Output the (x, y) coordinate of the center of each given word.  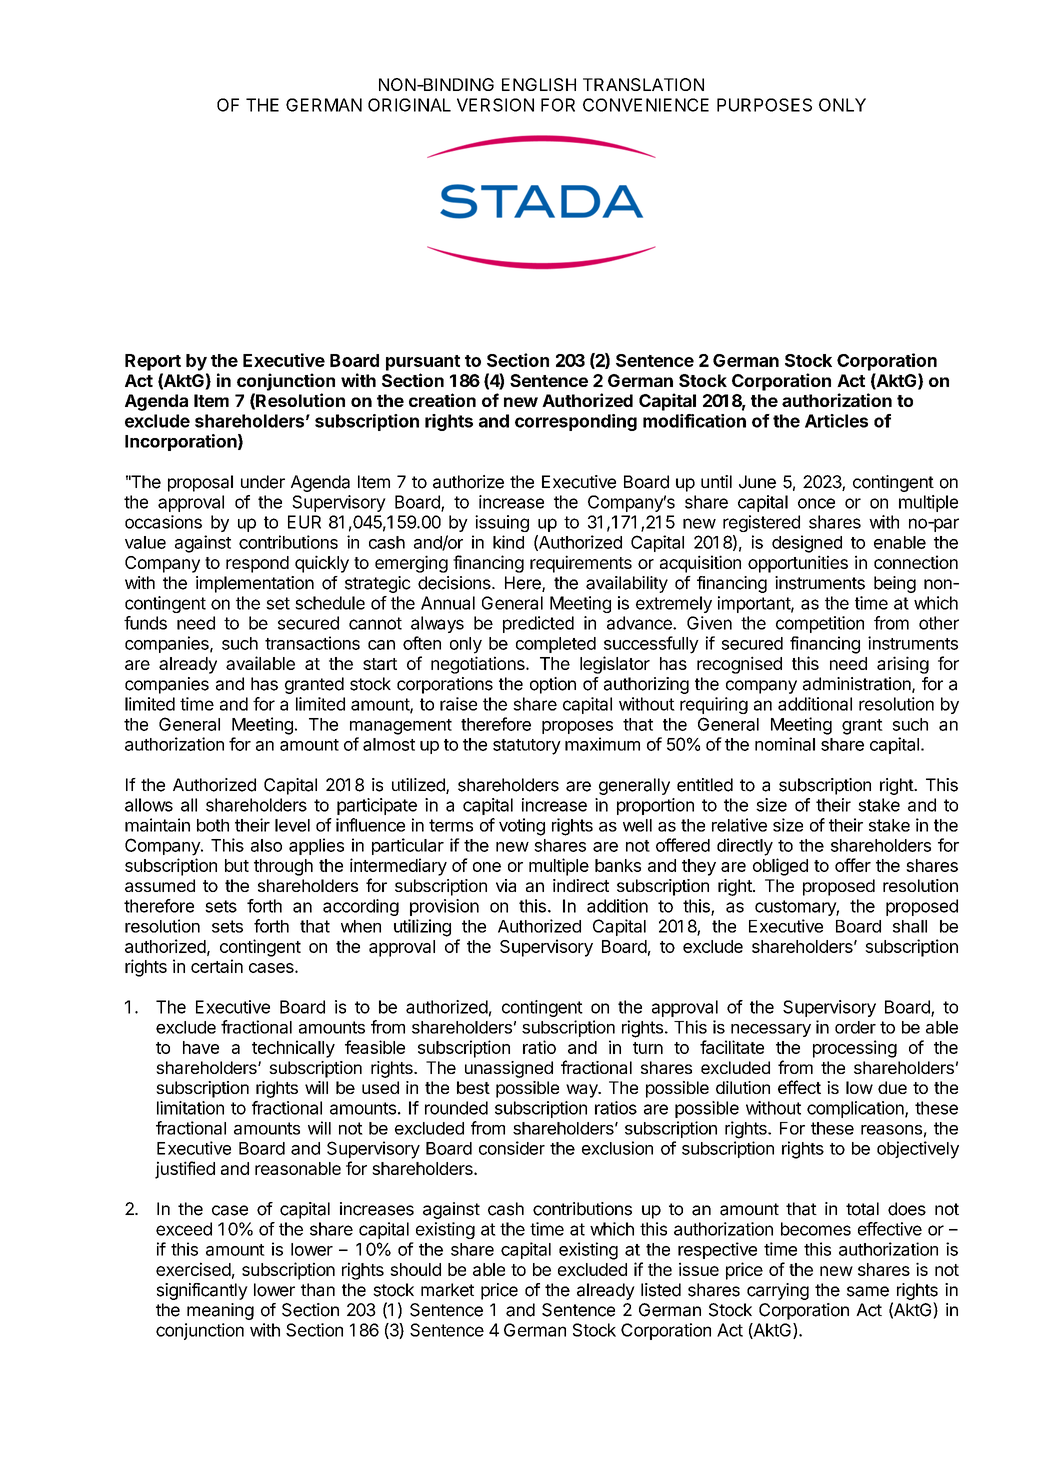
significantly (202, 1291)
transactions (312, 643)
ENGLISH (539, 84)
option (553, 685)
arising (903, 665)
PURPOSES (764, 105)
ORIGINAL (409, 105)
